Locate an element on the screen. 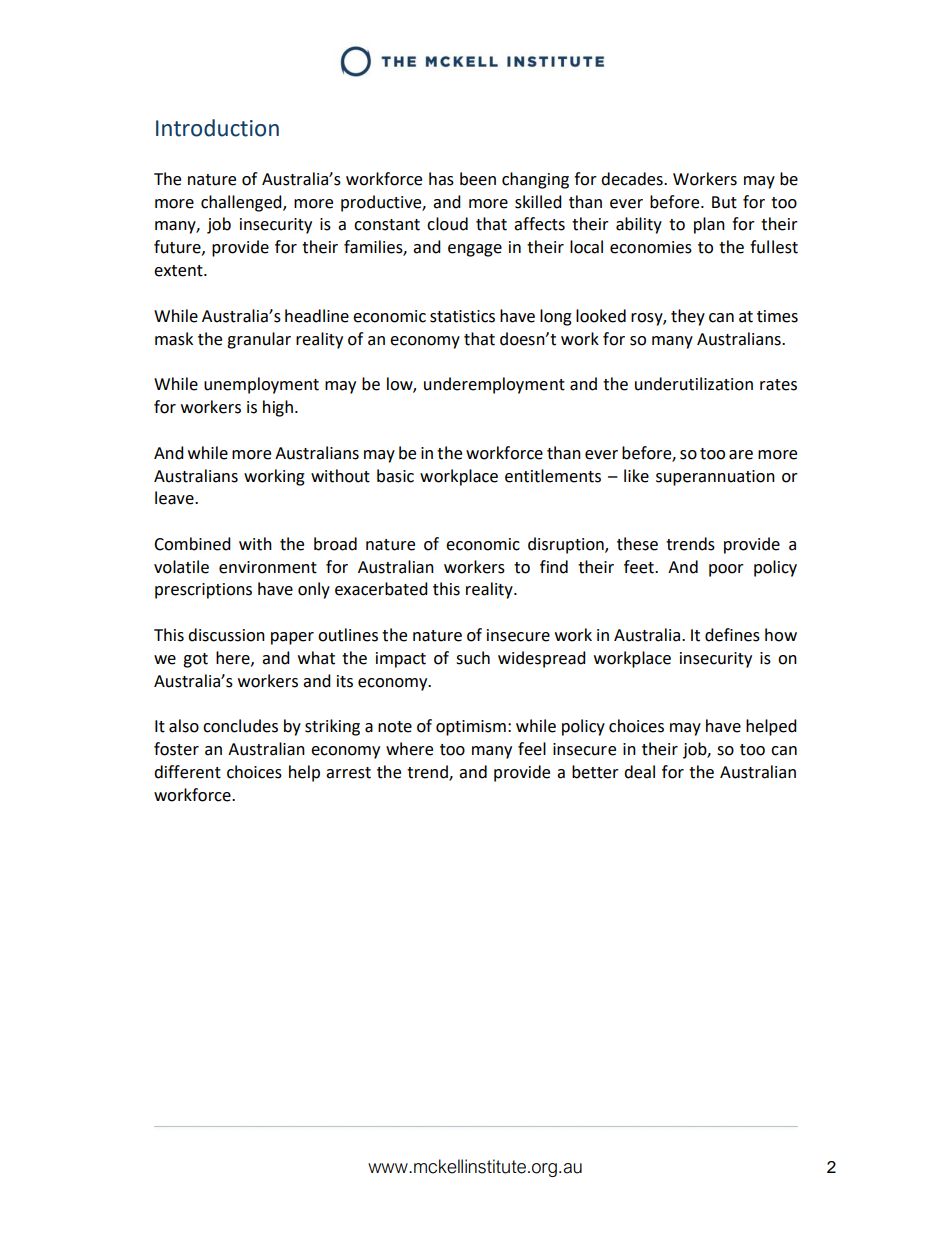 The height and width of the screenshot is (1233, 952). are is located at coordinates (741, 455).
